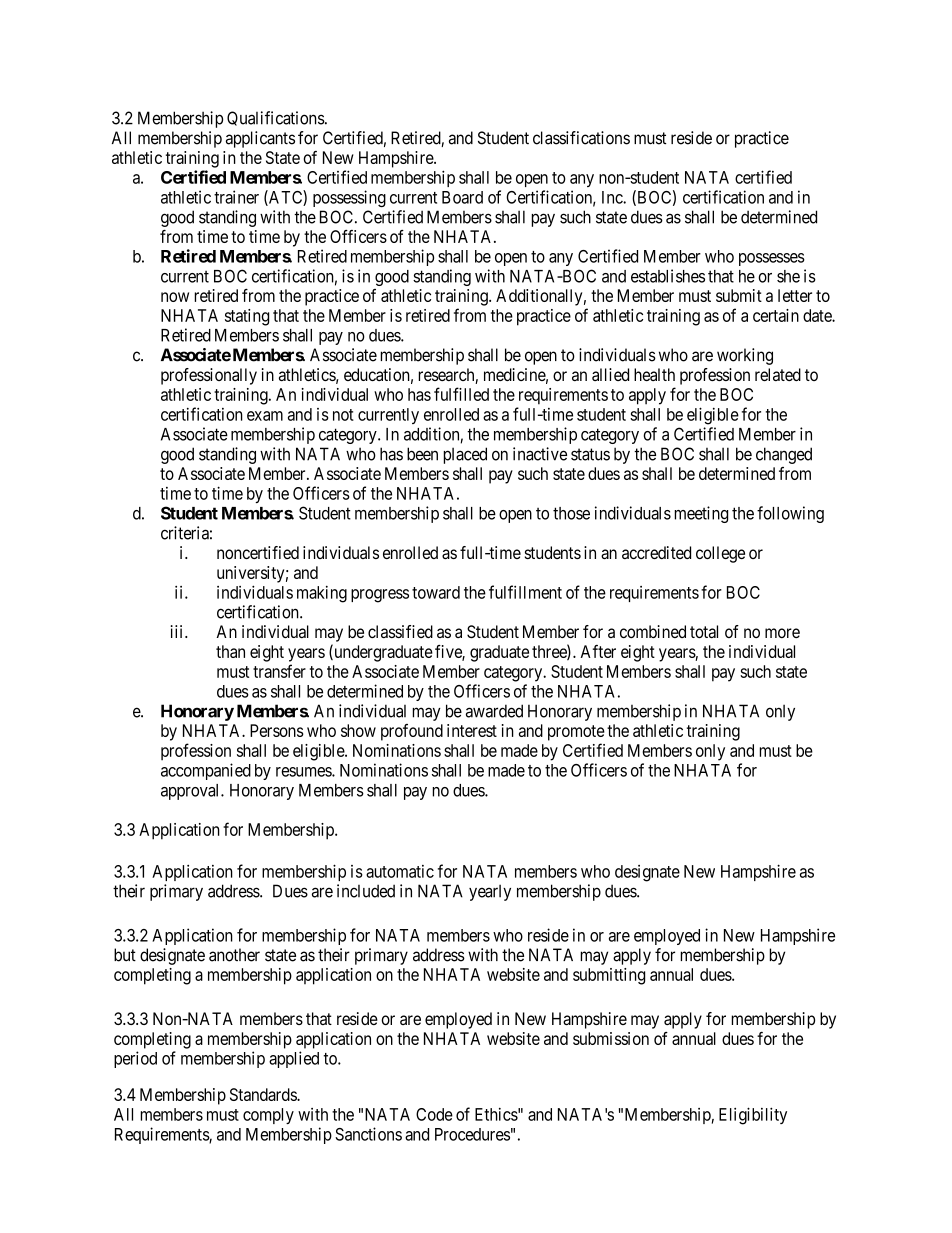 The width and height of the screenshot is (952, 1233). I want to click on promote, so click(576, 733).
